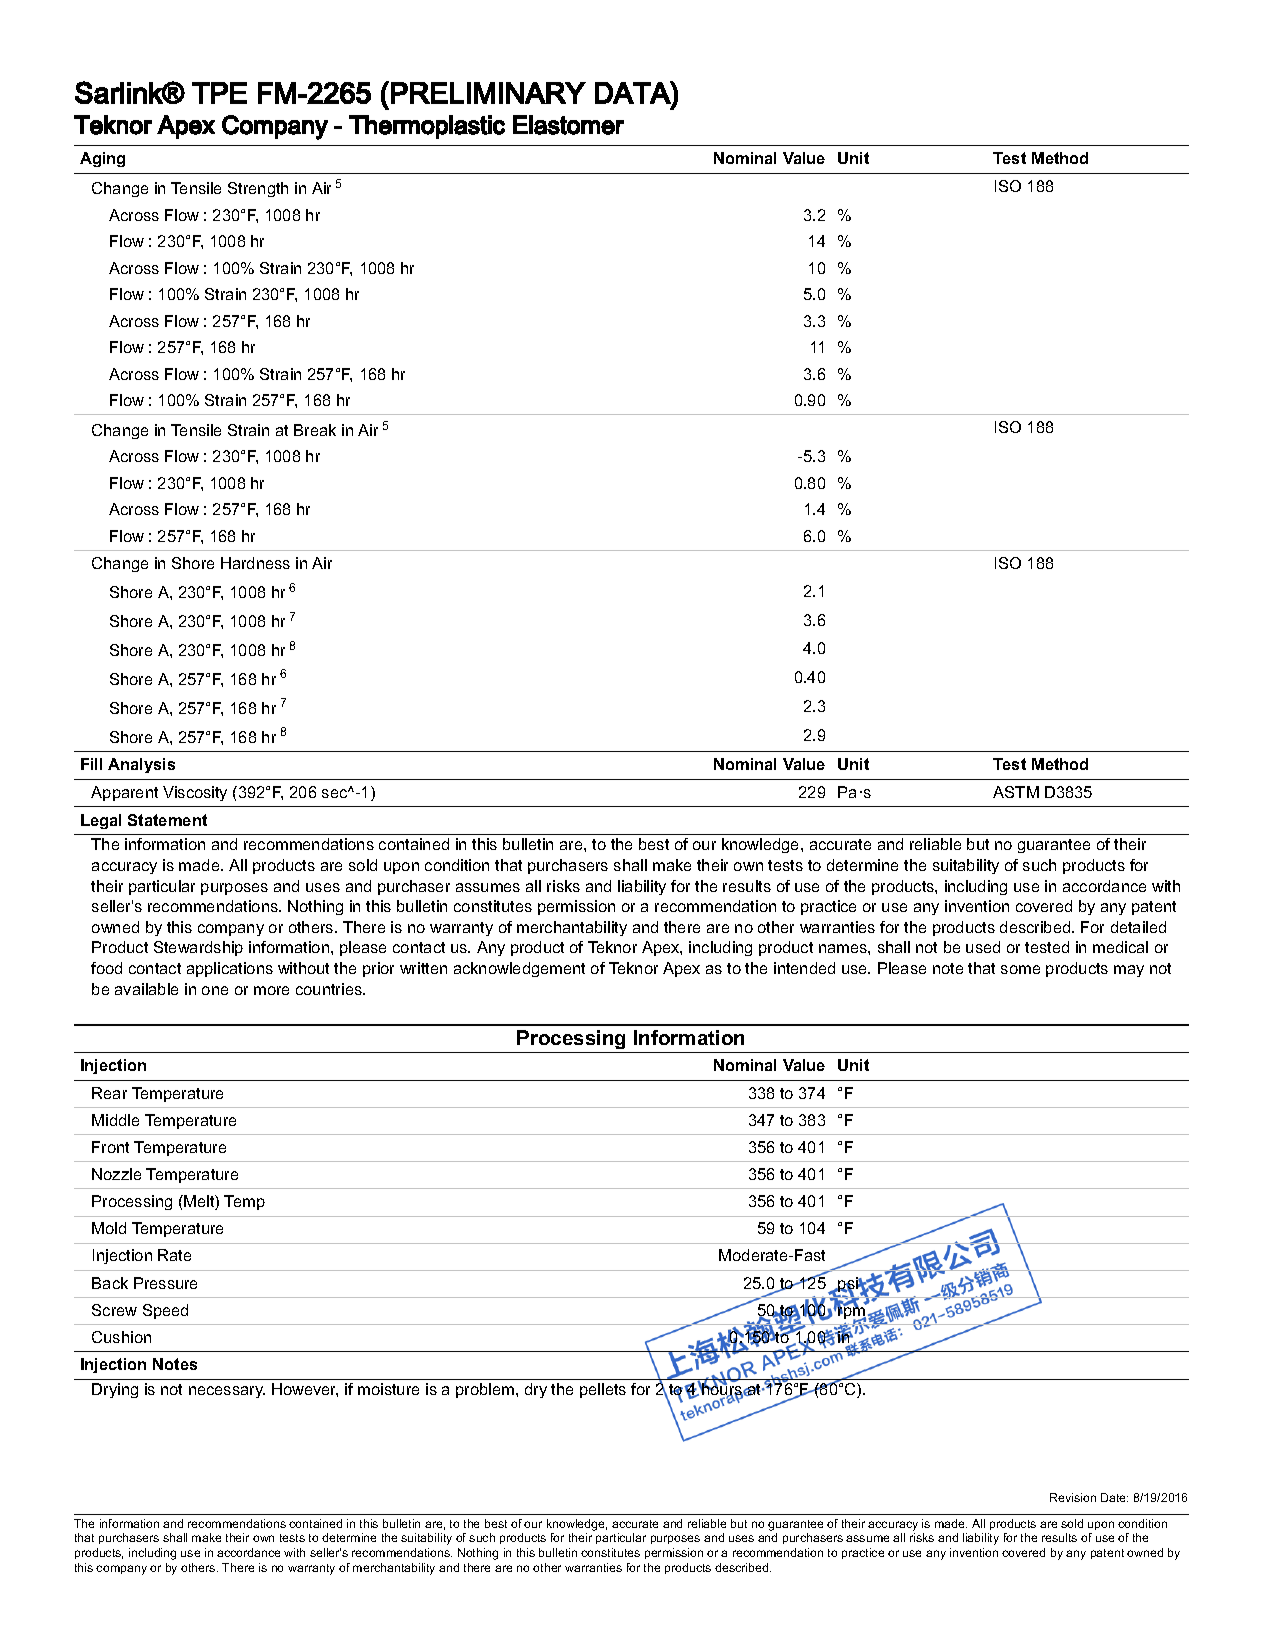 The width and height of the screenshot is (1263, 1635). I want to click on Viscosity, so click(195, 793).
